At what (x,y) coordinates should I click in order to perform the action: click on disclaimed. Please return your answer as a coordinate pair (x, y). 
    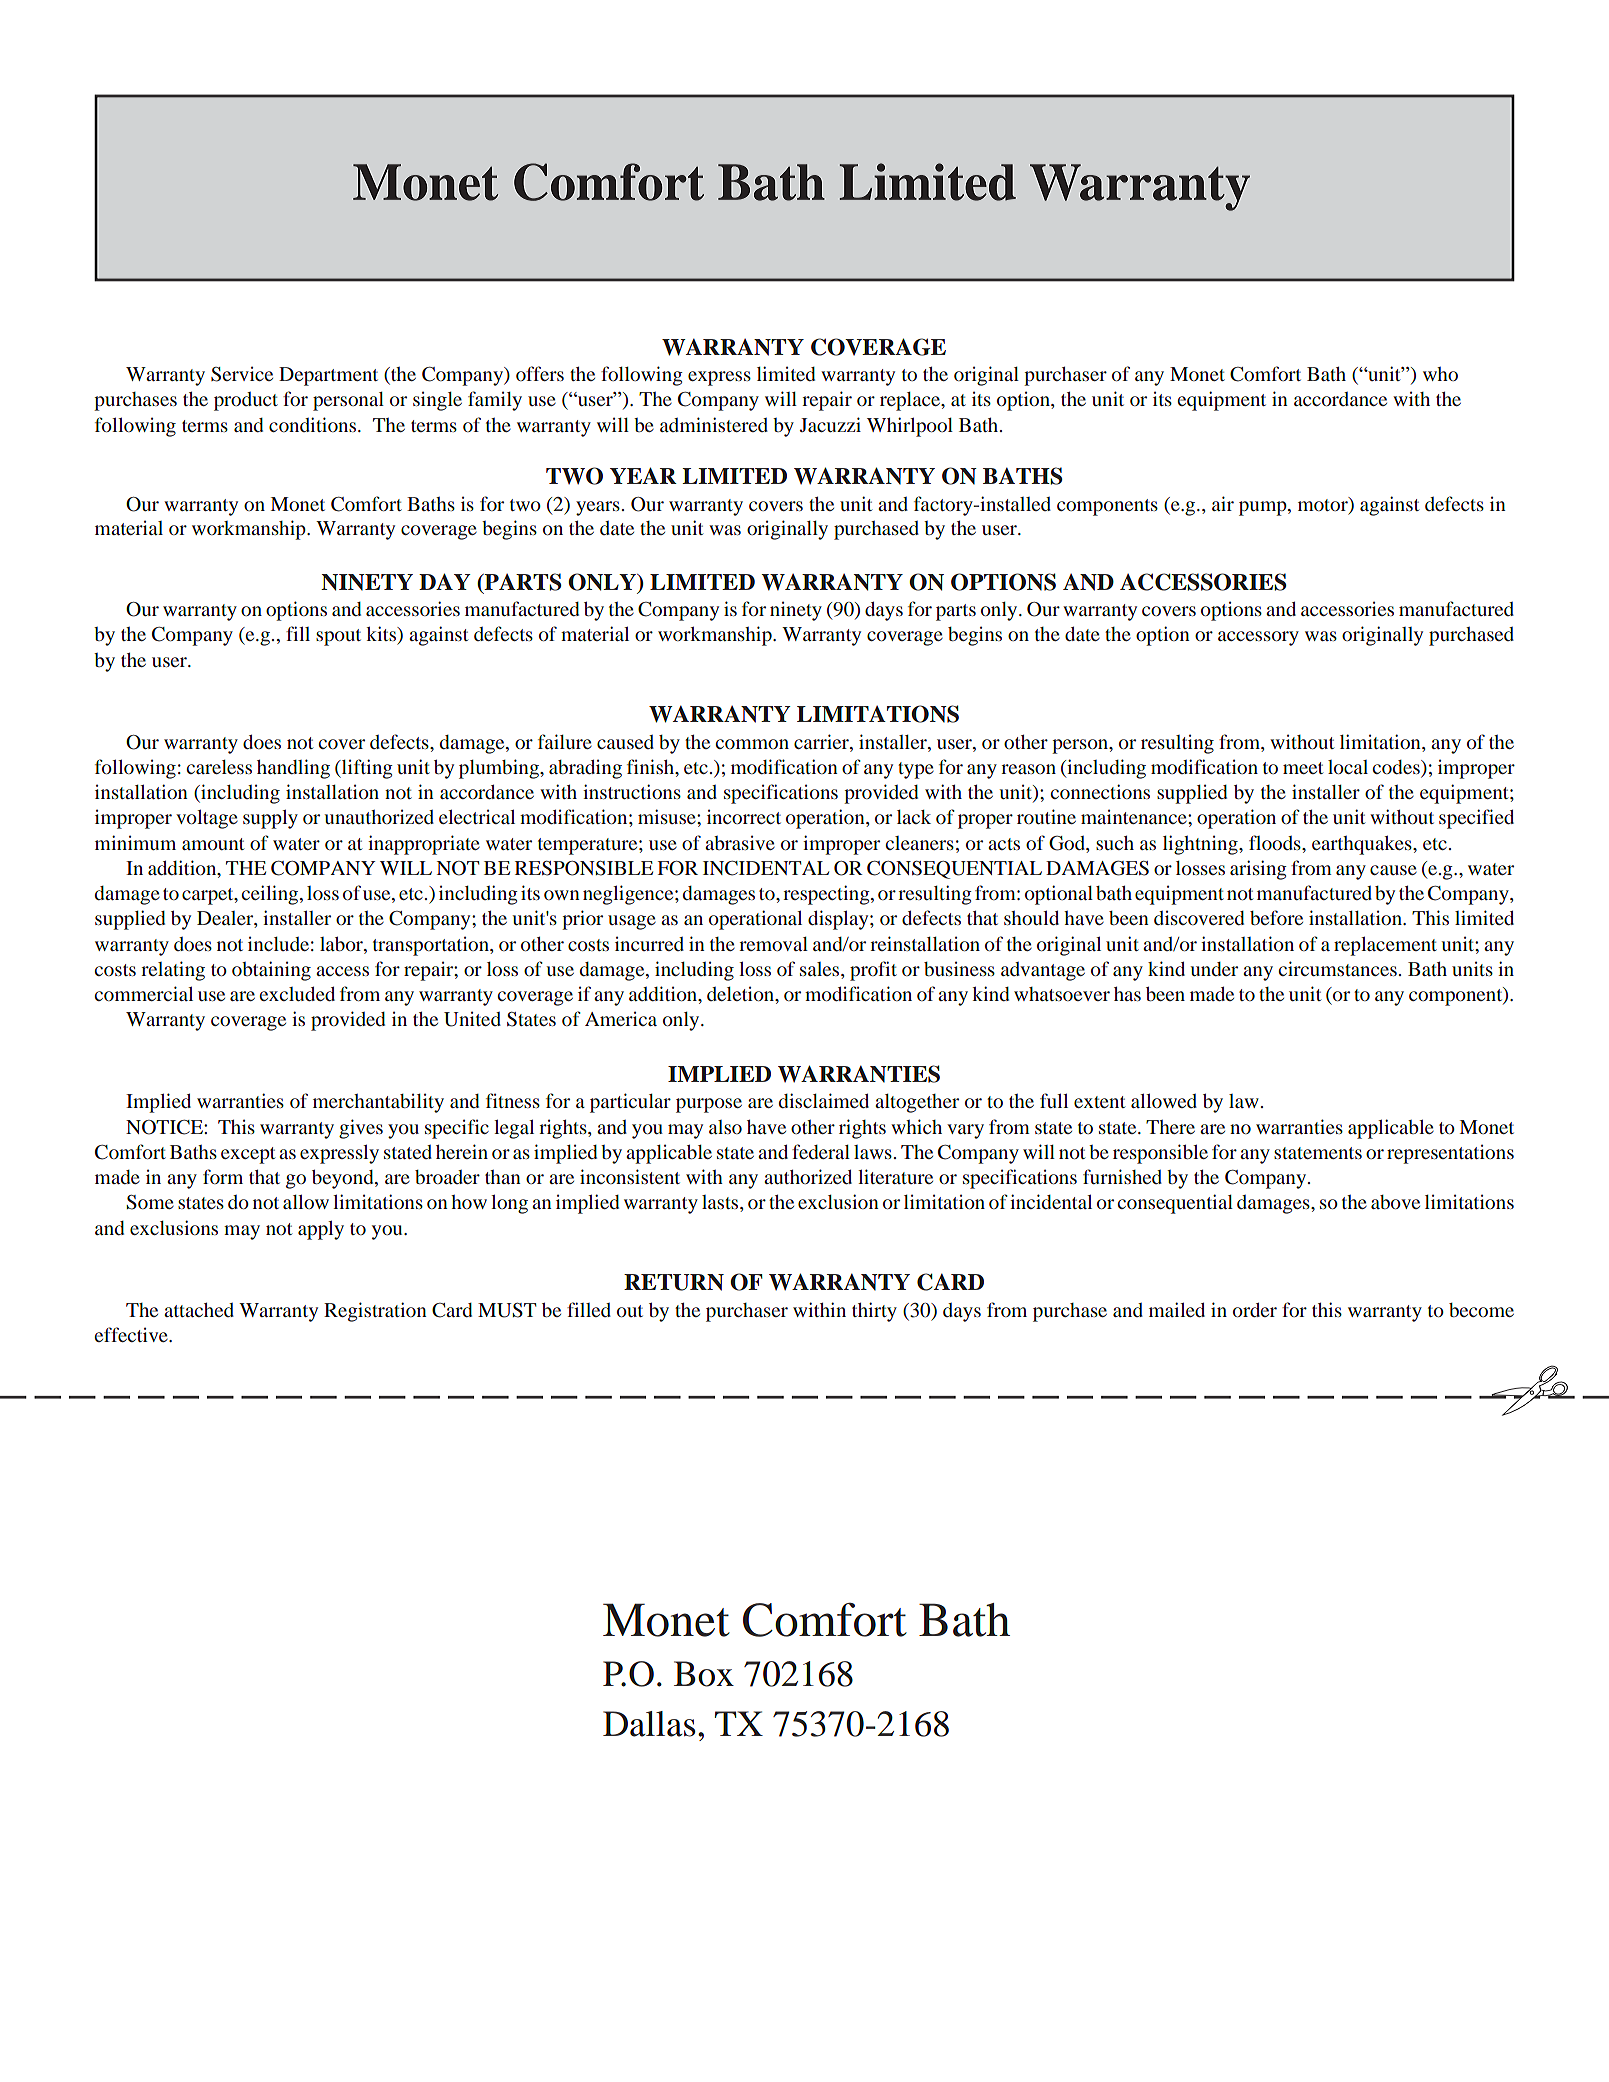
    Looking at the image, I should click on (824, 1100).
